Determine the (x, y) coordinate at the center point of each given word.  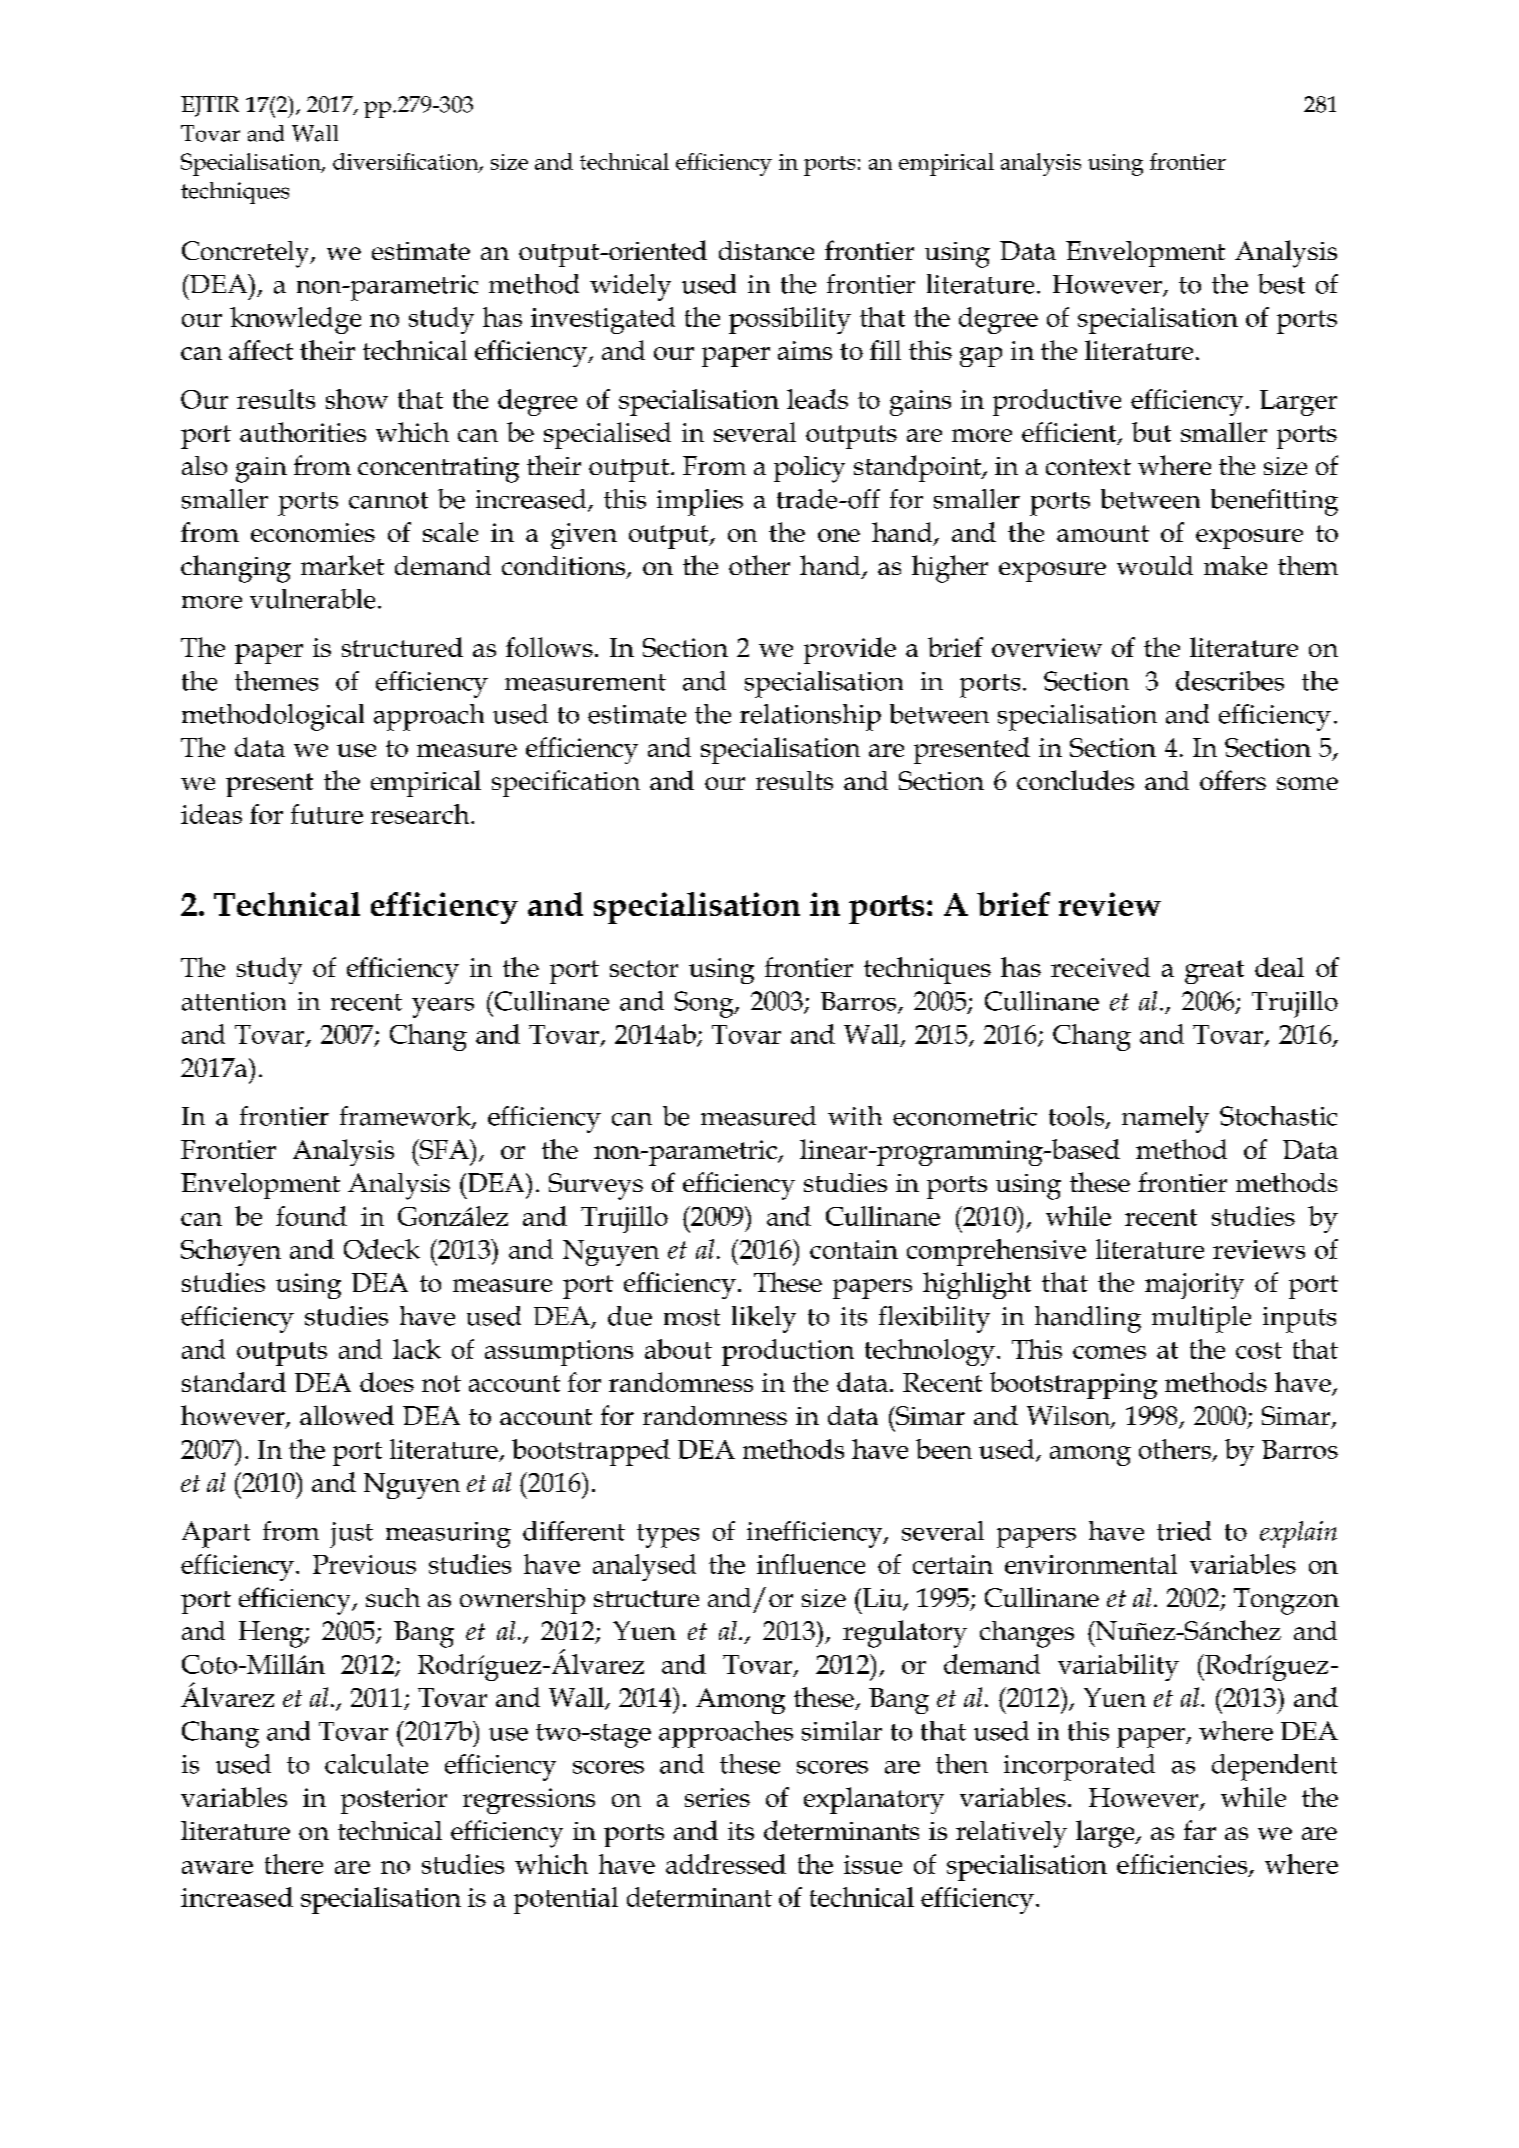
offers (1233, 780)
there (294, 1864)
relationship (810, 717)
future (327, 814)
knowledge (295, 320)
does (387, 1382)
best (1281, 284)
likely (764, 1319)
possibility (790, 320)
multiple (1201, 1319)
